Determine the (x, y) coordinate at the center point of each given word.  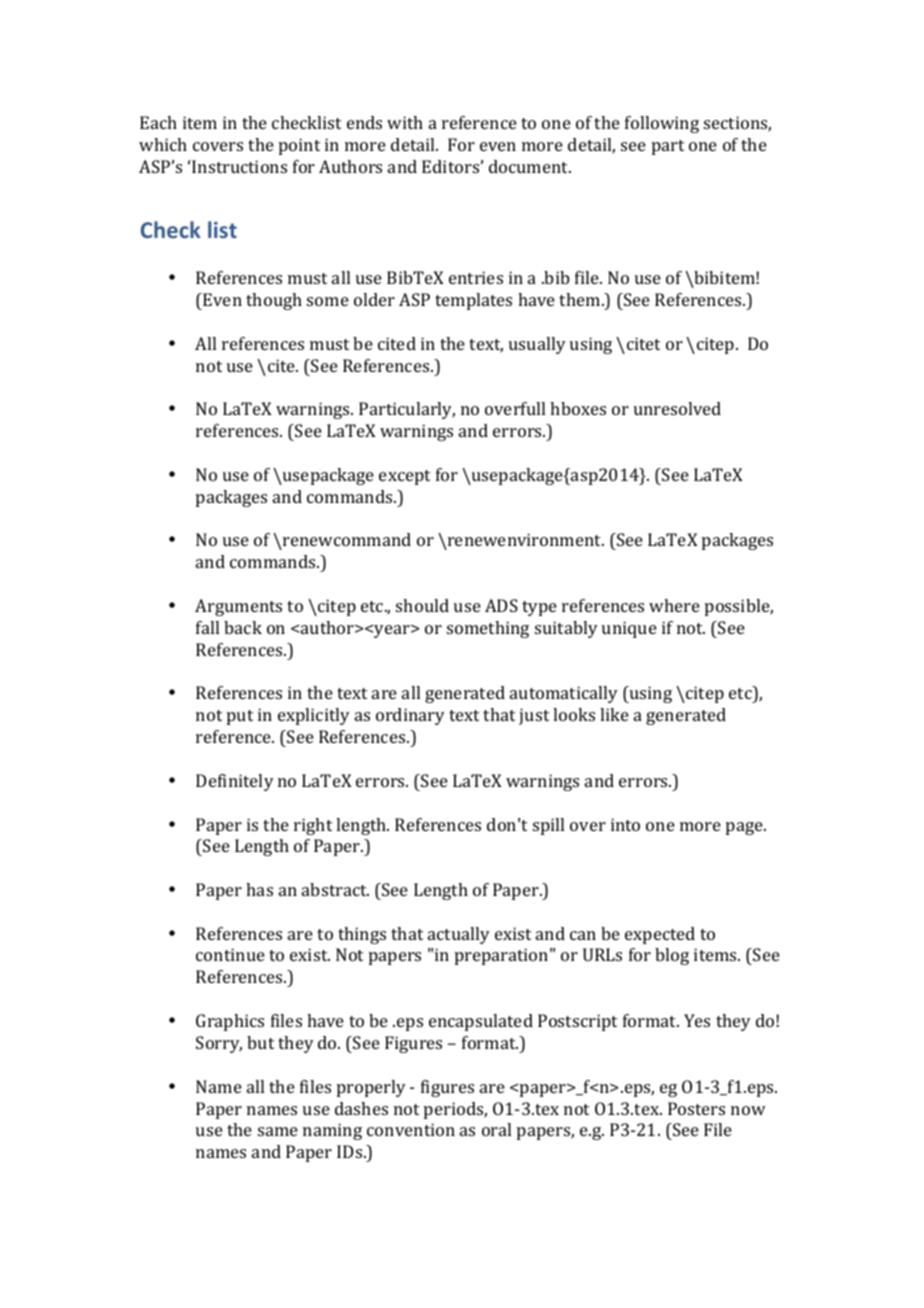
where (674, 605)
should (422, 605)
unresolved (677, 408)
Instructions (238, 166)
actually (459, 935)
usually (537, 345)
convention (411, 1129)
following (662, 124)
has (259, 889)
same (278, 1131)
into (625, 824)
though (274, 301)
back (243, 627)
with (405, 122)
